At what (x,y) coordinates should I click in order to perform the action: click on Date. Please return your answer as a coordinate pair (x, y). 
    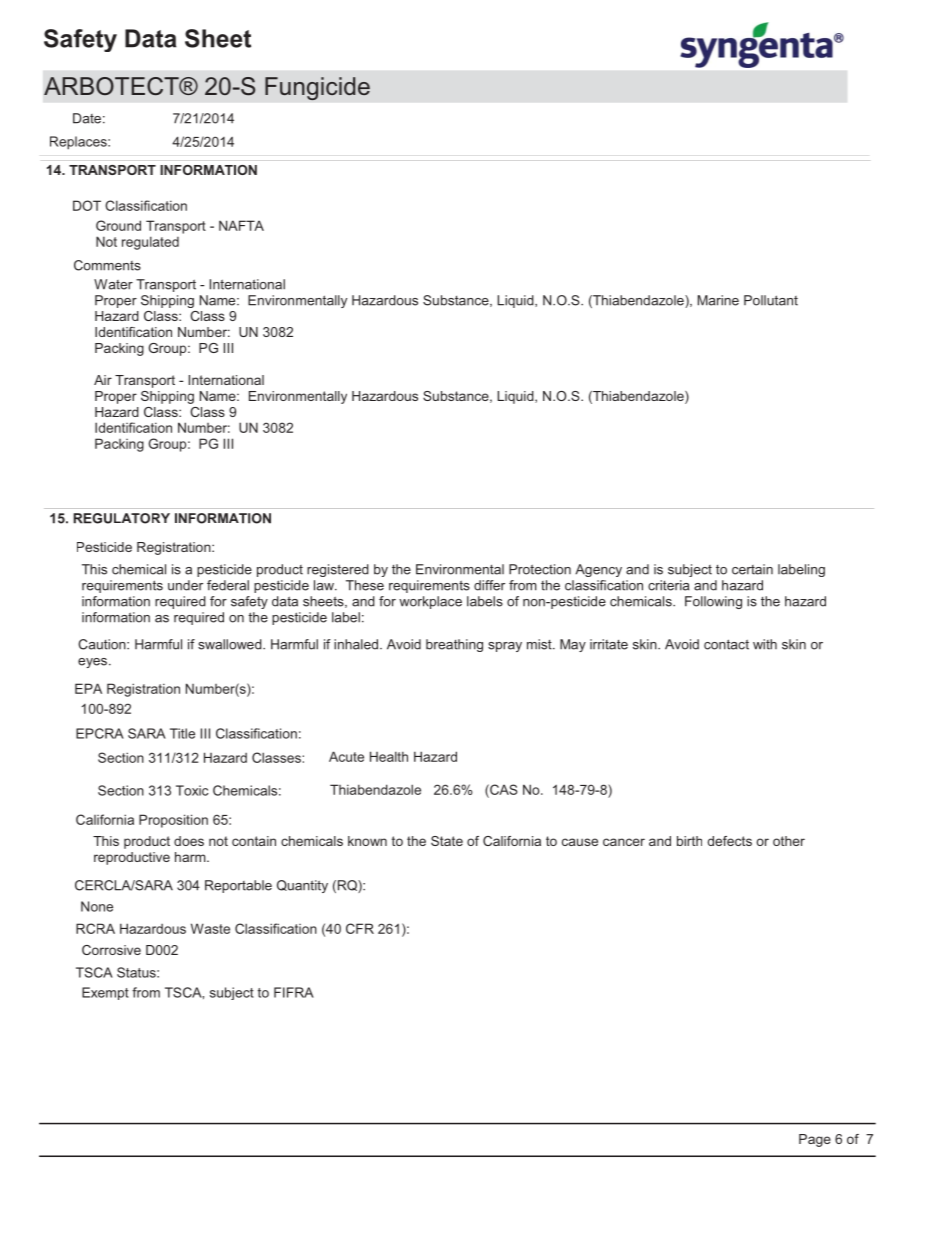
    Looking at the image, I should click on (87, 118).
